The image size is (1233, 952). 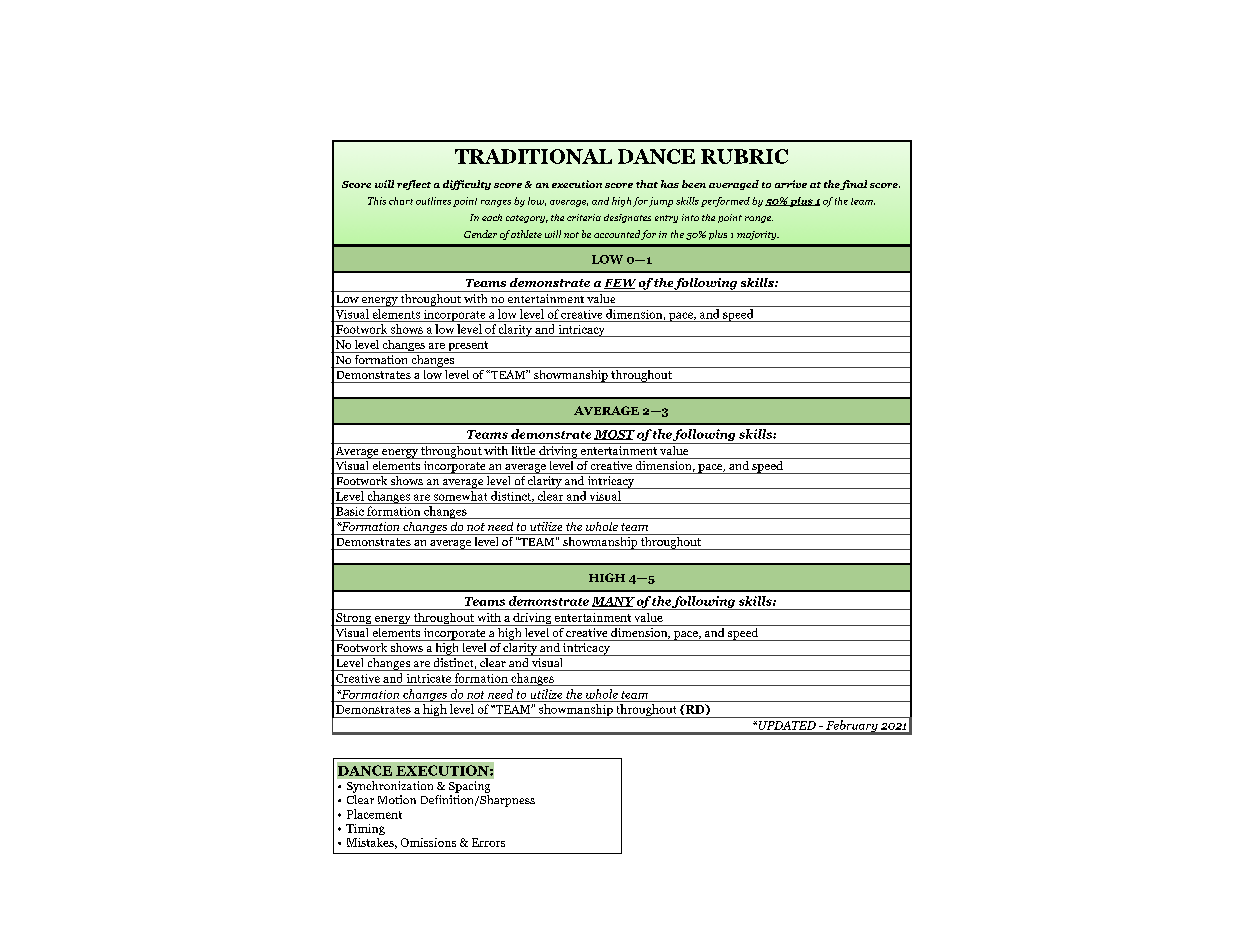 I want to click on arrive, so click(x=791, y=184).
